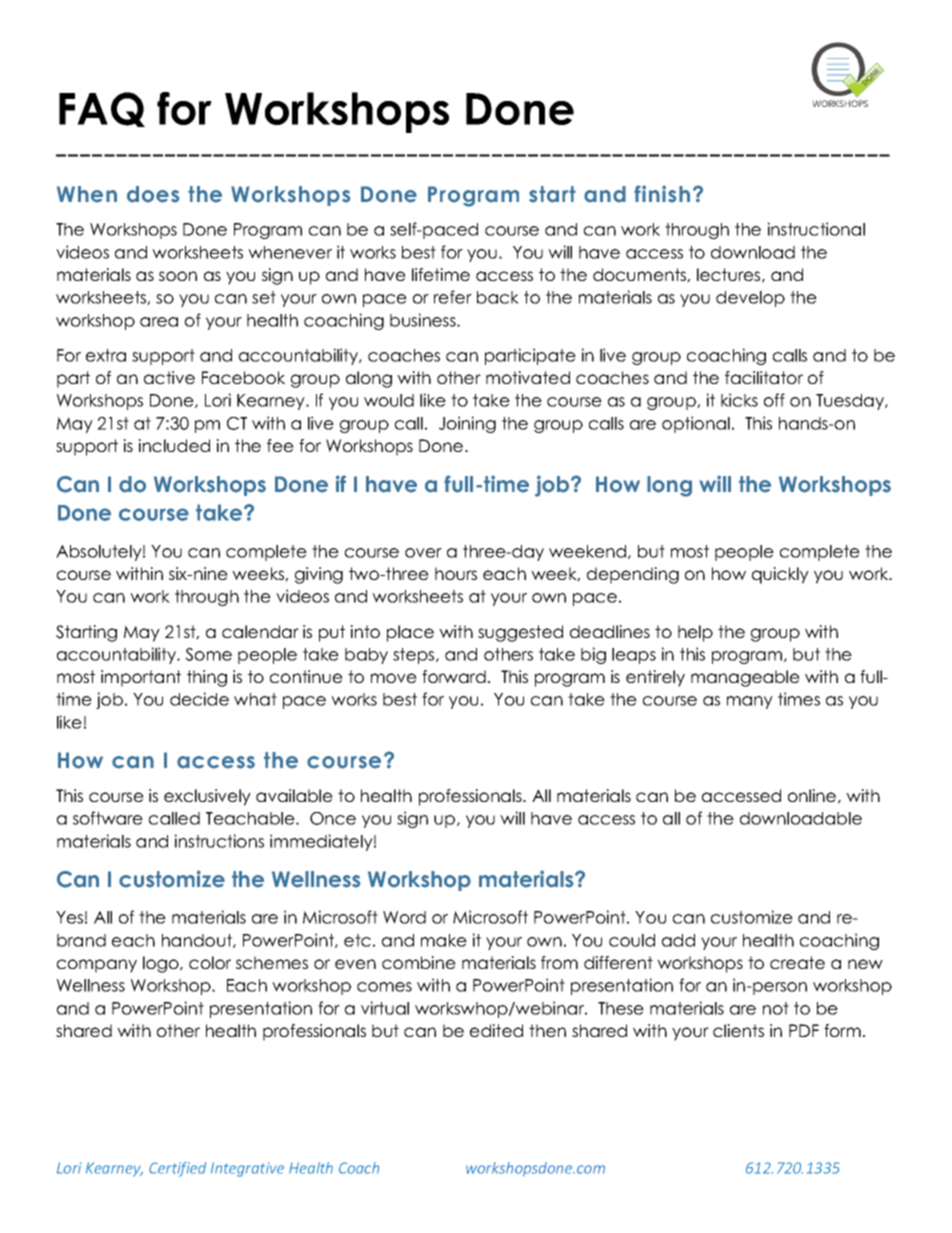  What do you see at coordinates (496, 1030) in the page?
I see `edited` at bounding box center [496, 1030].
